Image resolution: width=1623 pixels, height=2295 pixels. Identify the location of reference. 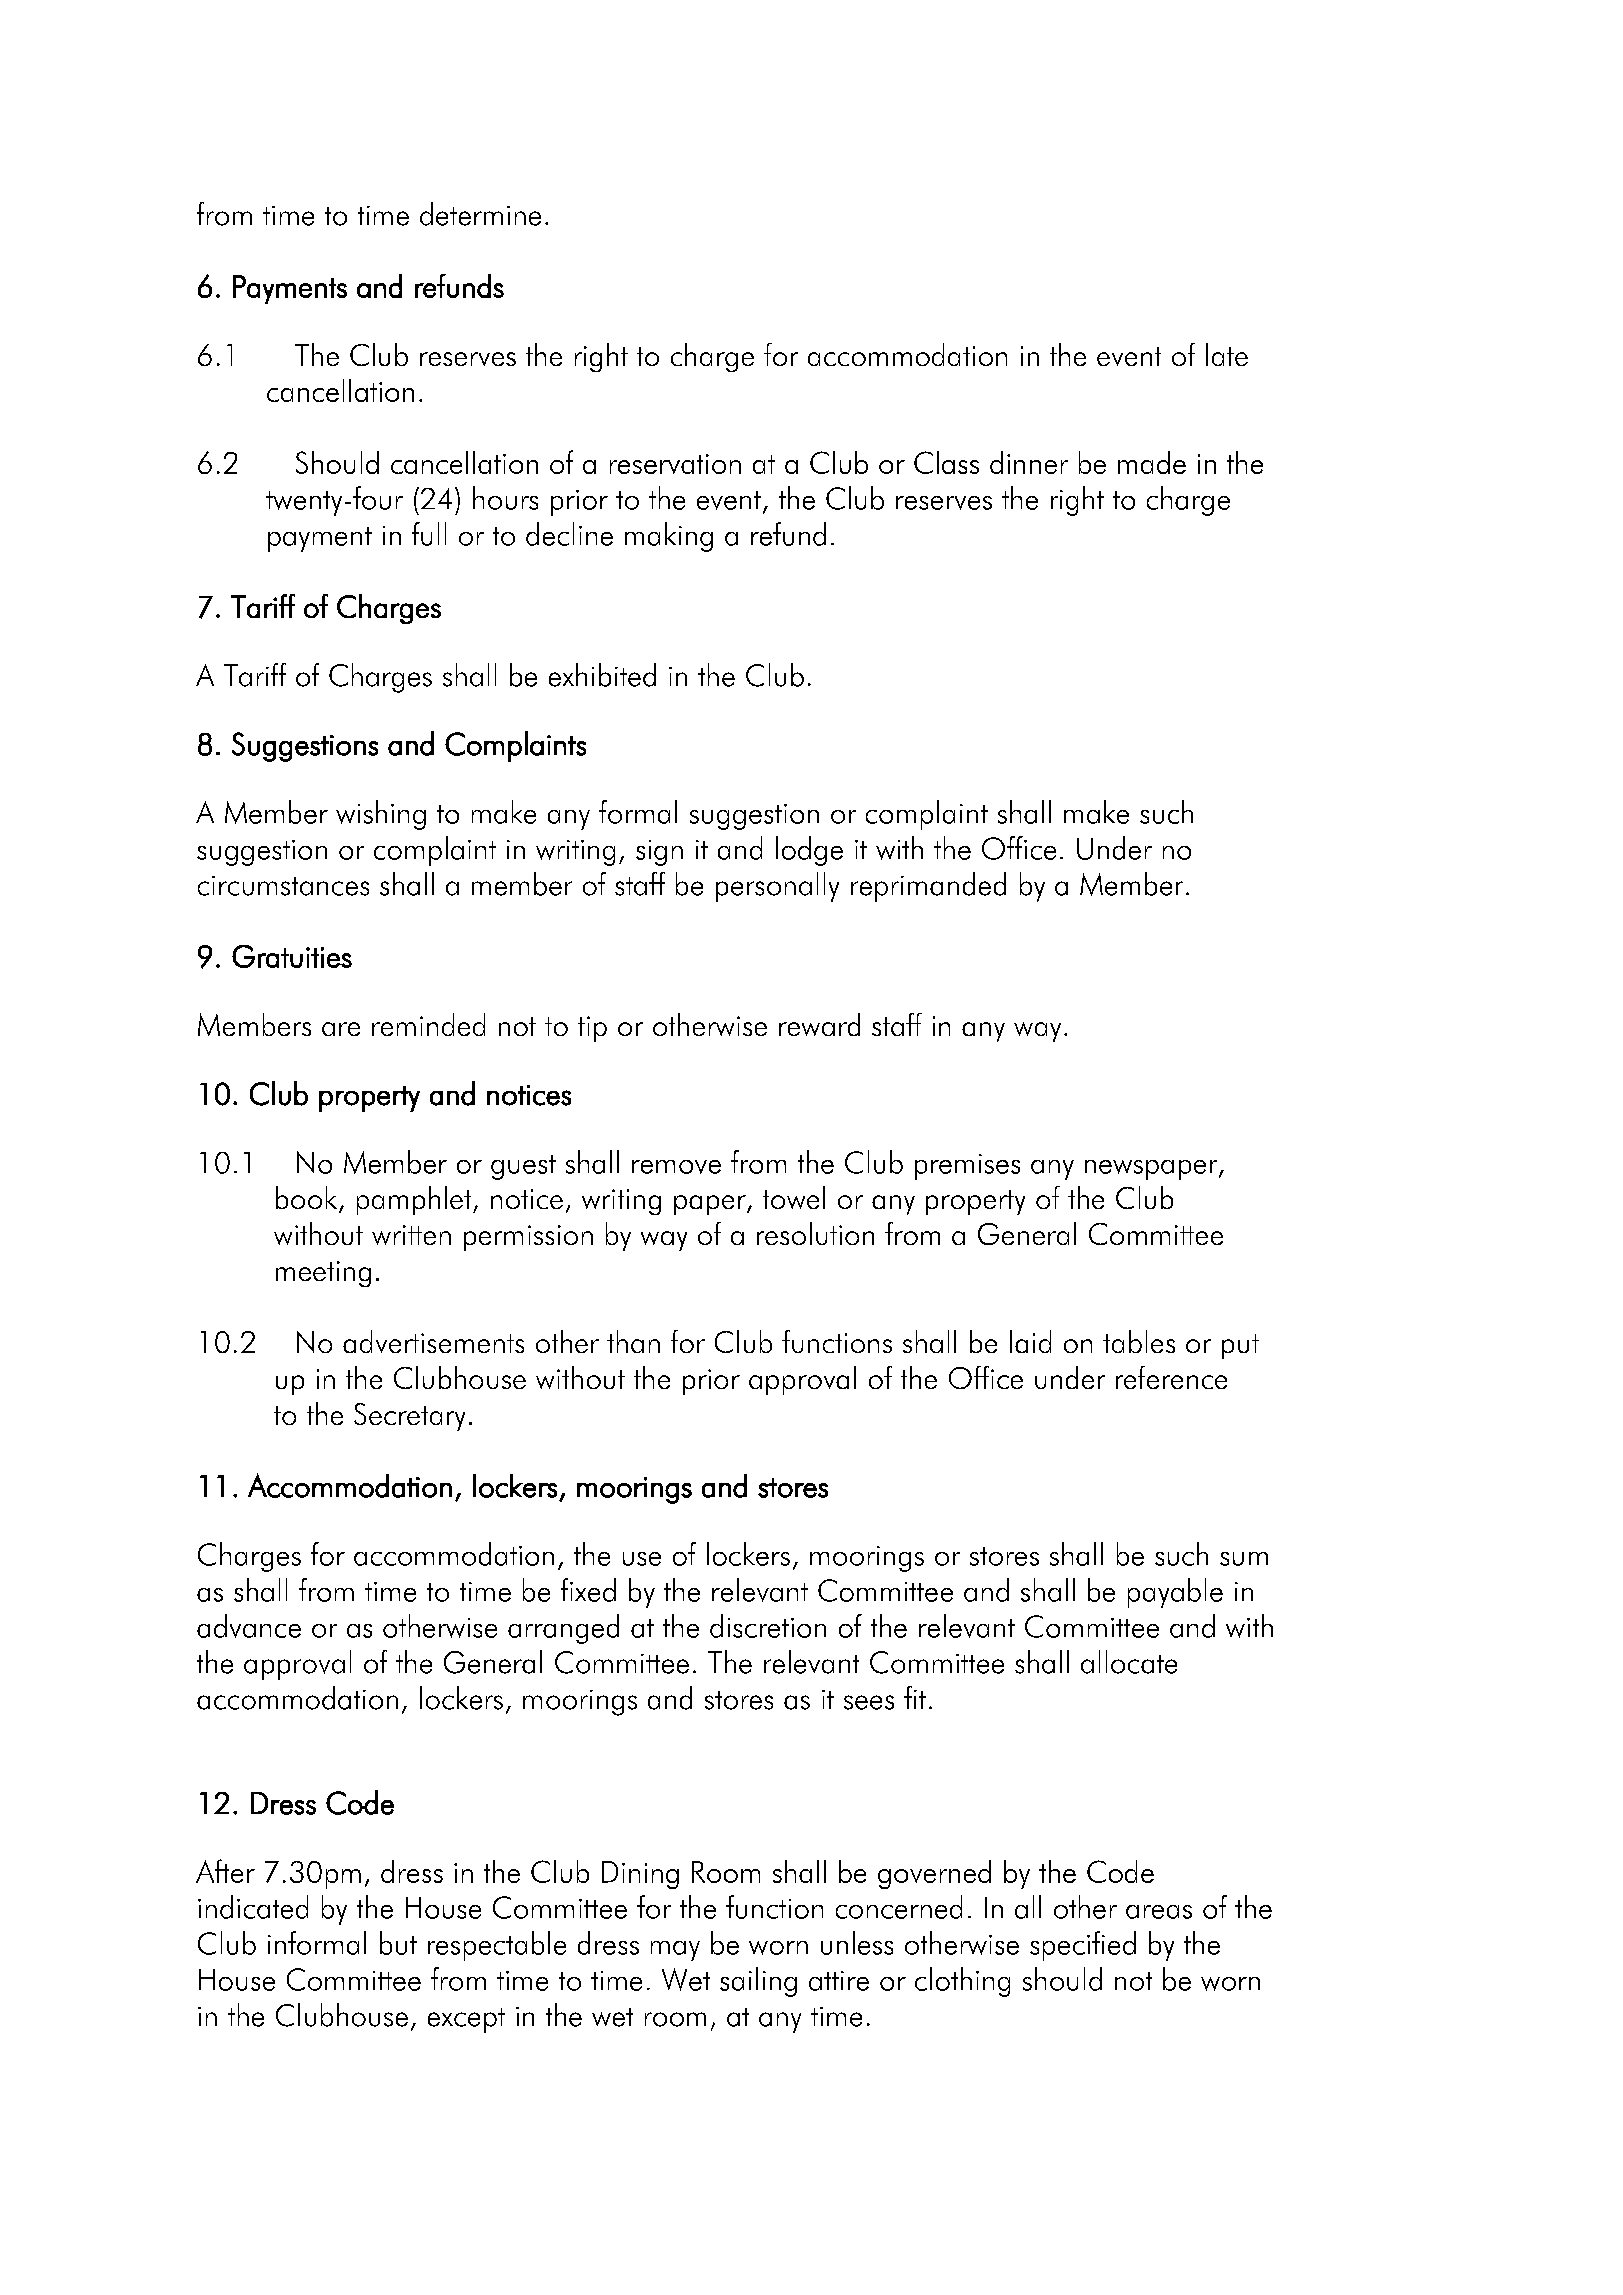
(1171, 1377).
